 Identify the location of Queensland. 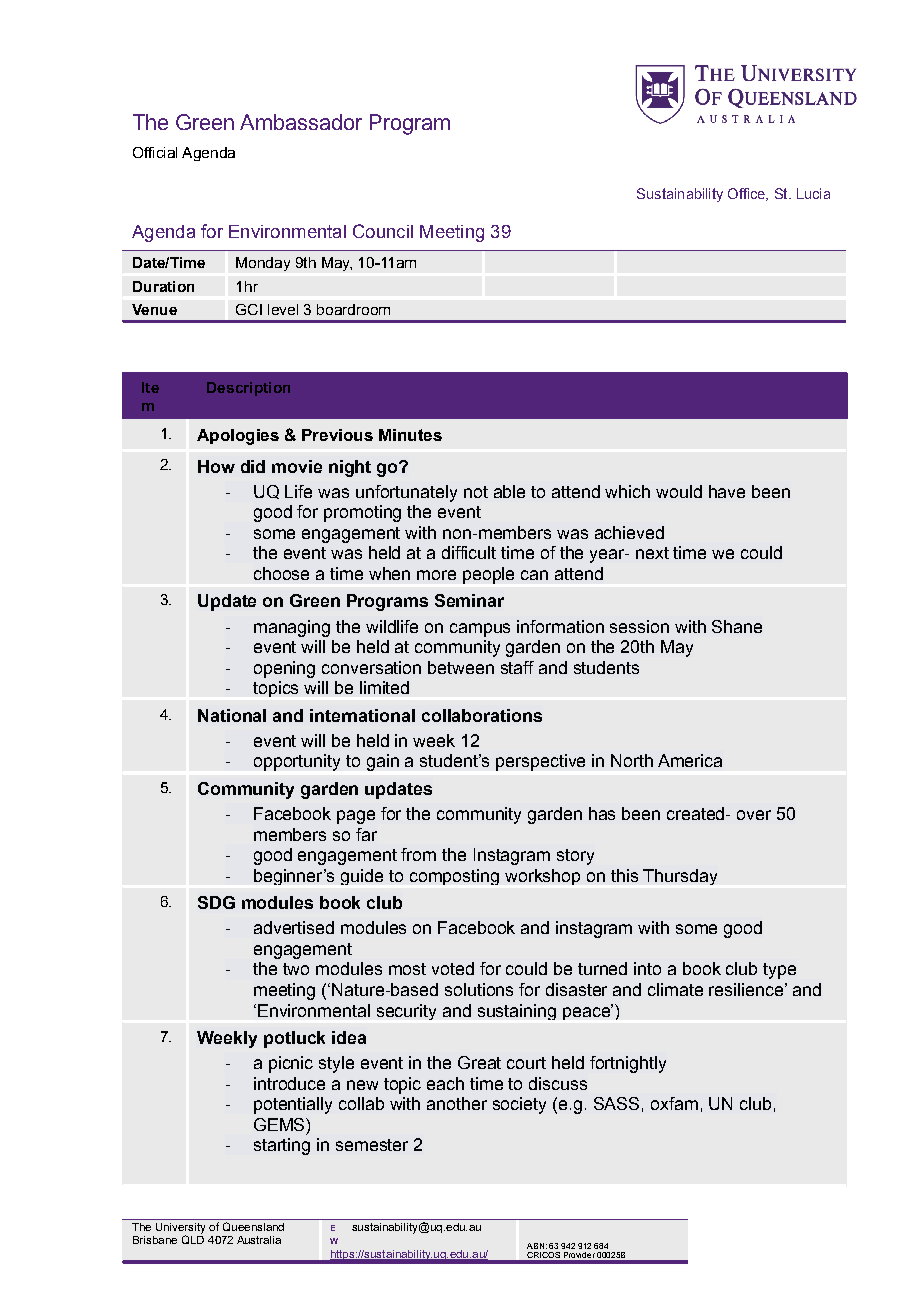
(253, 1226).
